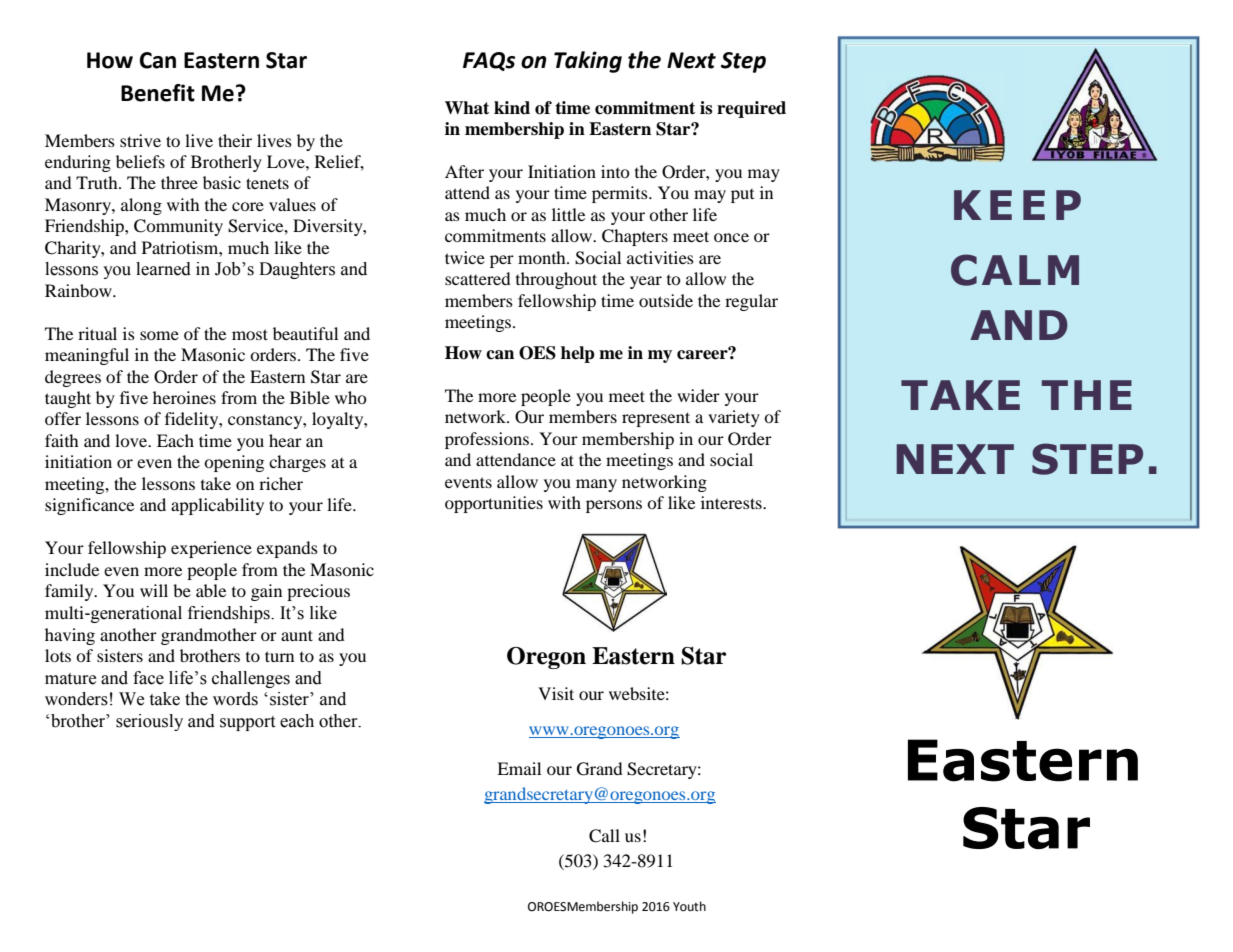  I want to click on help, so click(578, 354).
